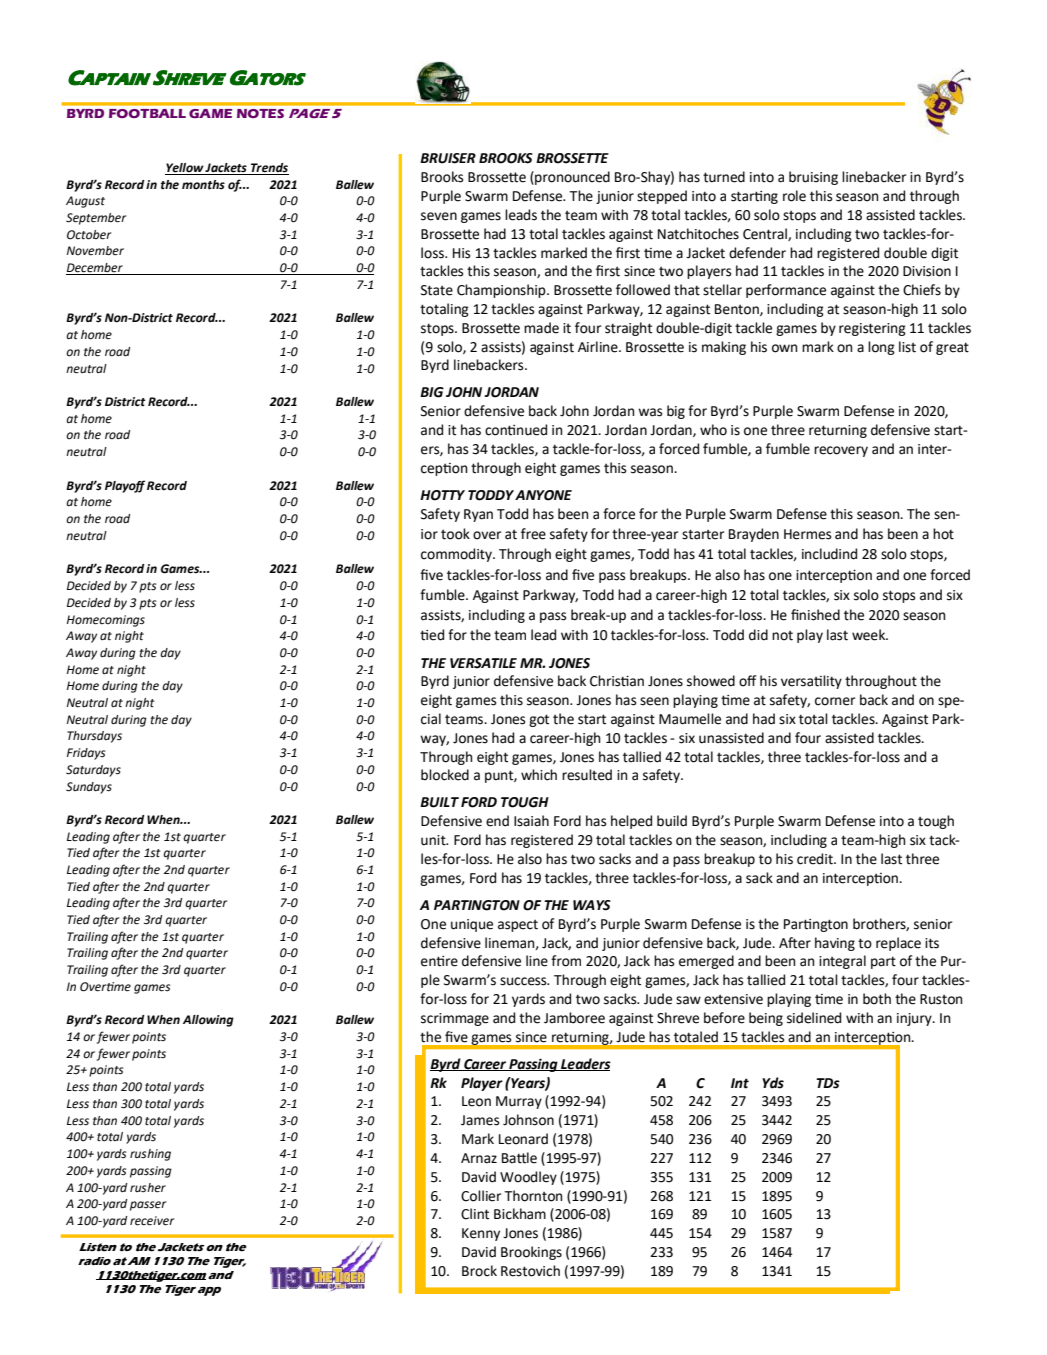 Image resolution: width=1047 pixels, height=1355 pixels. What do you see at coordinates (835, 701) in the screenshot?
I see `corner` at bounding box center [835, 701].
